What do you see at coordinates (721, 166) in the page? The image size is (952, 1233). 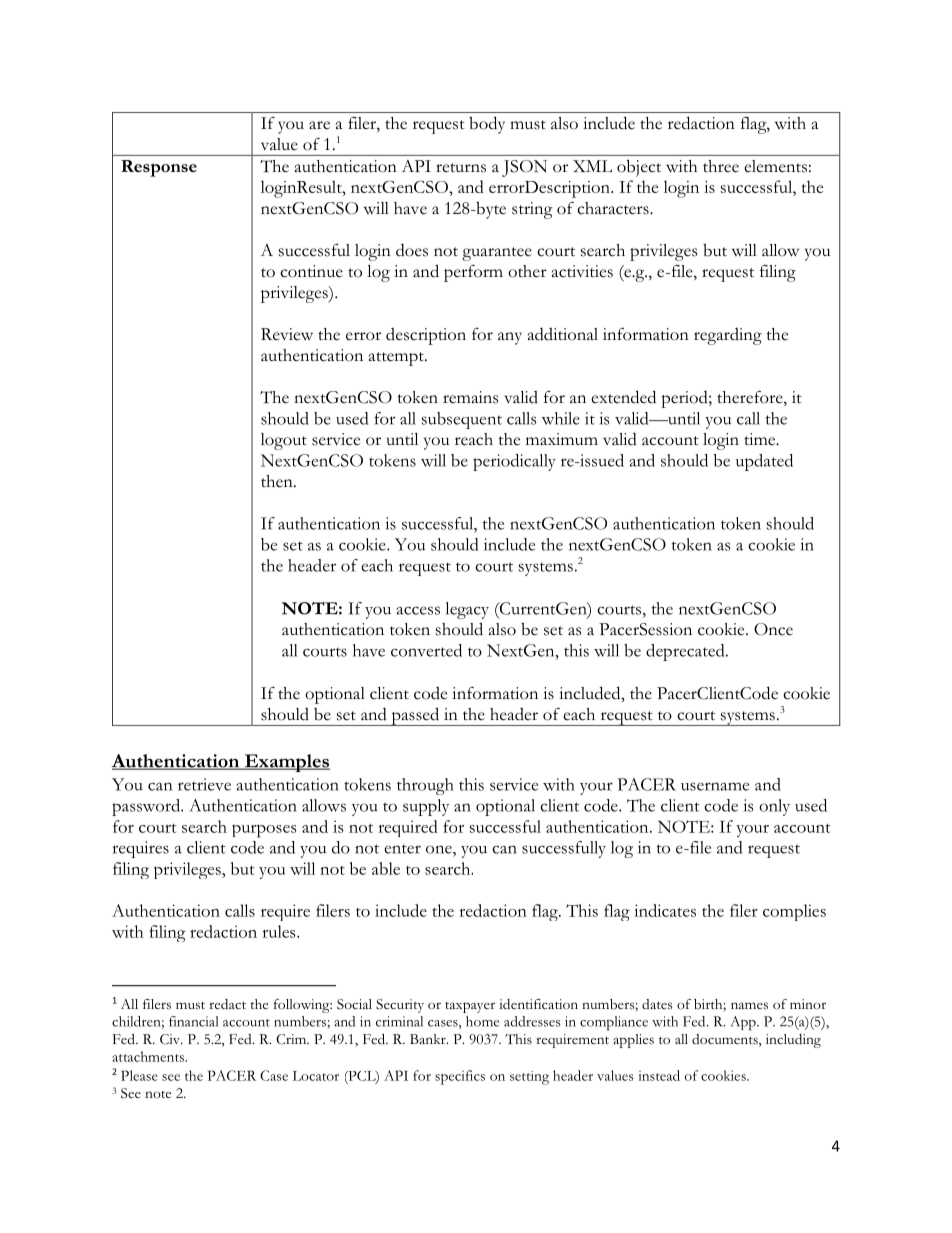 I see `three` at bounding box center [721, 166].
